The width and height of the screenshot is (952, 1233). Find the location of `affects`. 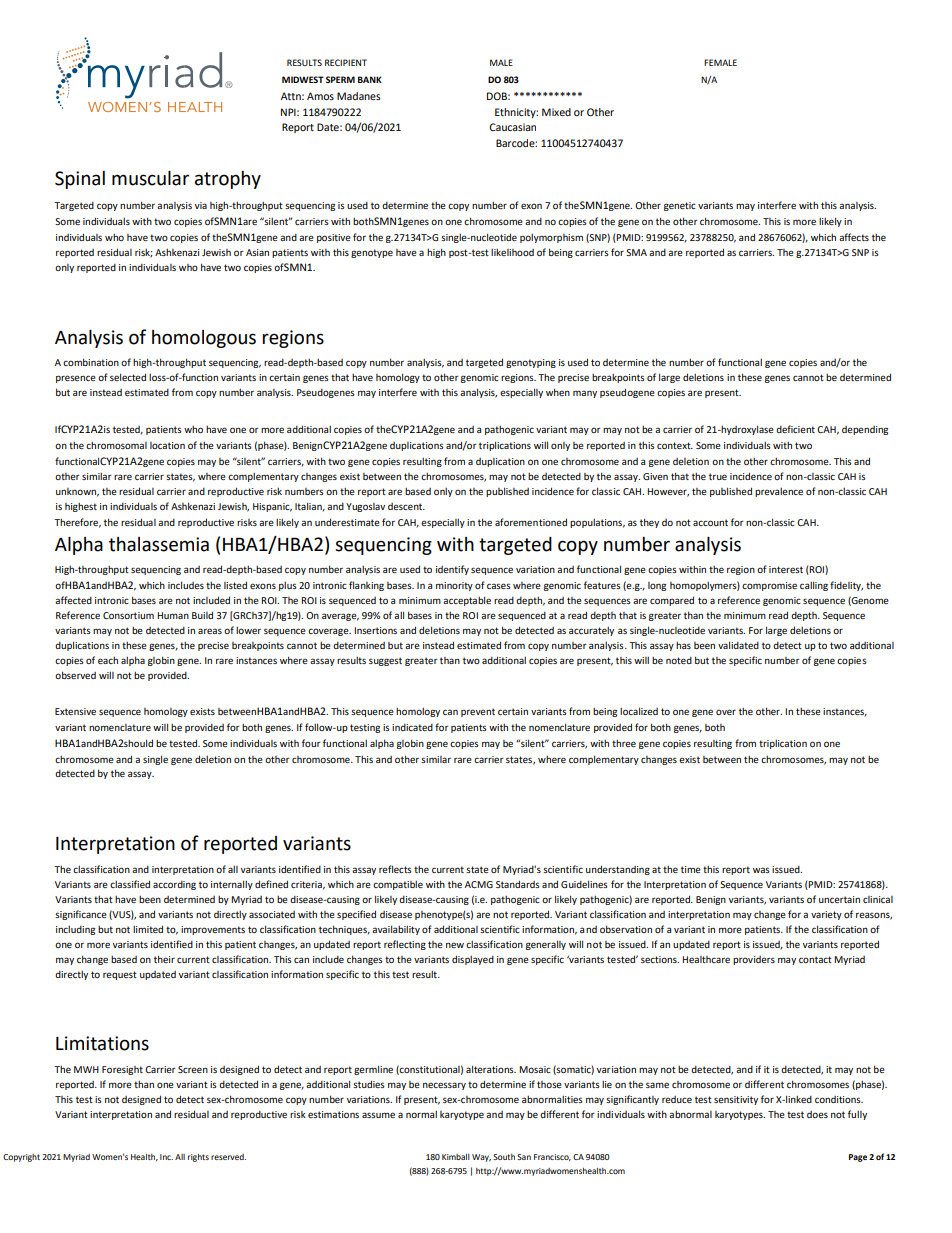

affects is located at coordinates (854, 237).
